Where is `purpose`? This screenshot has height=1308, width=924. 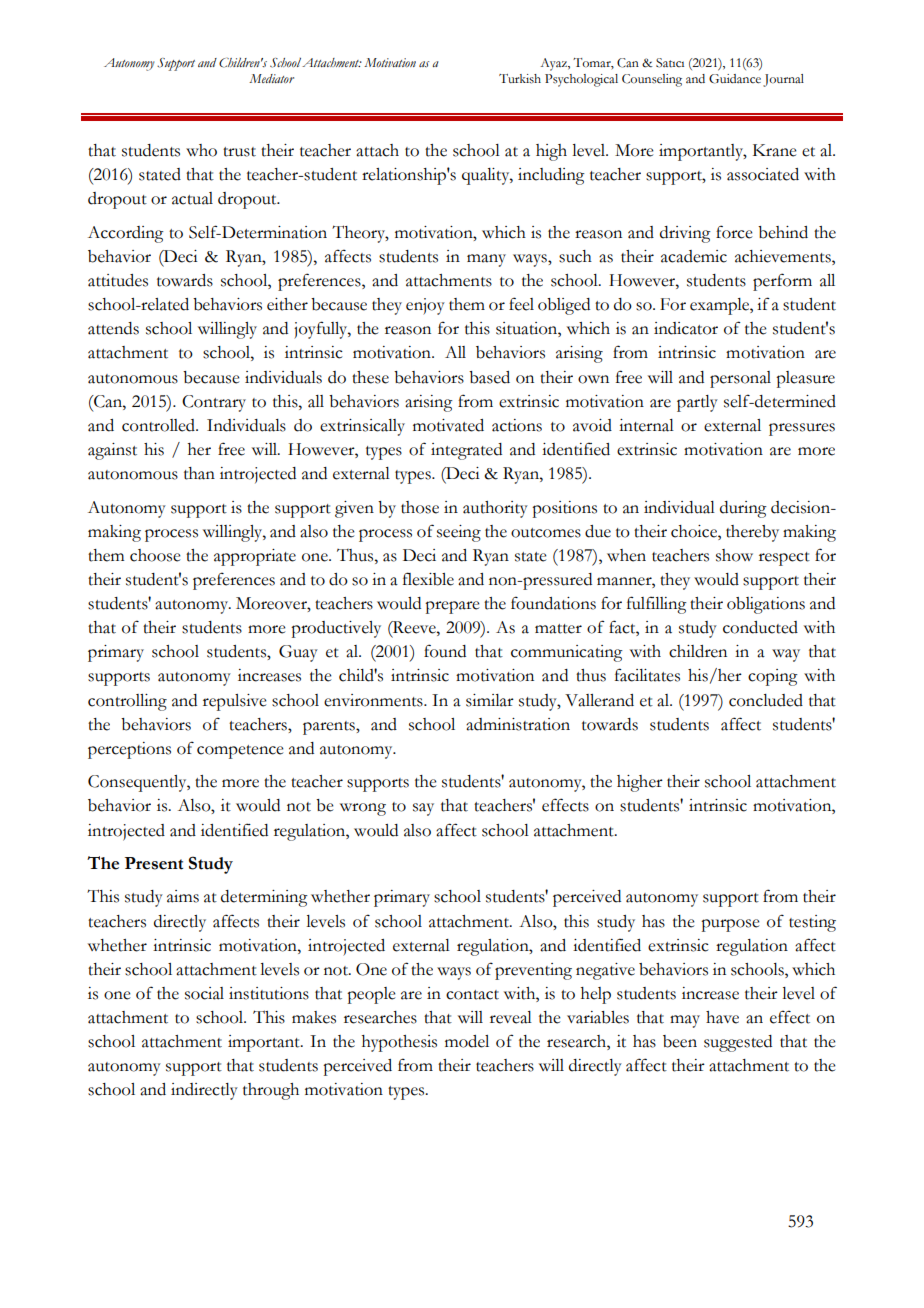
purpose is located at coordinates (730, 925).
